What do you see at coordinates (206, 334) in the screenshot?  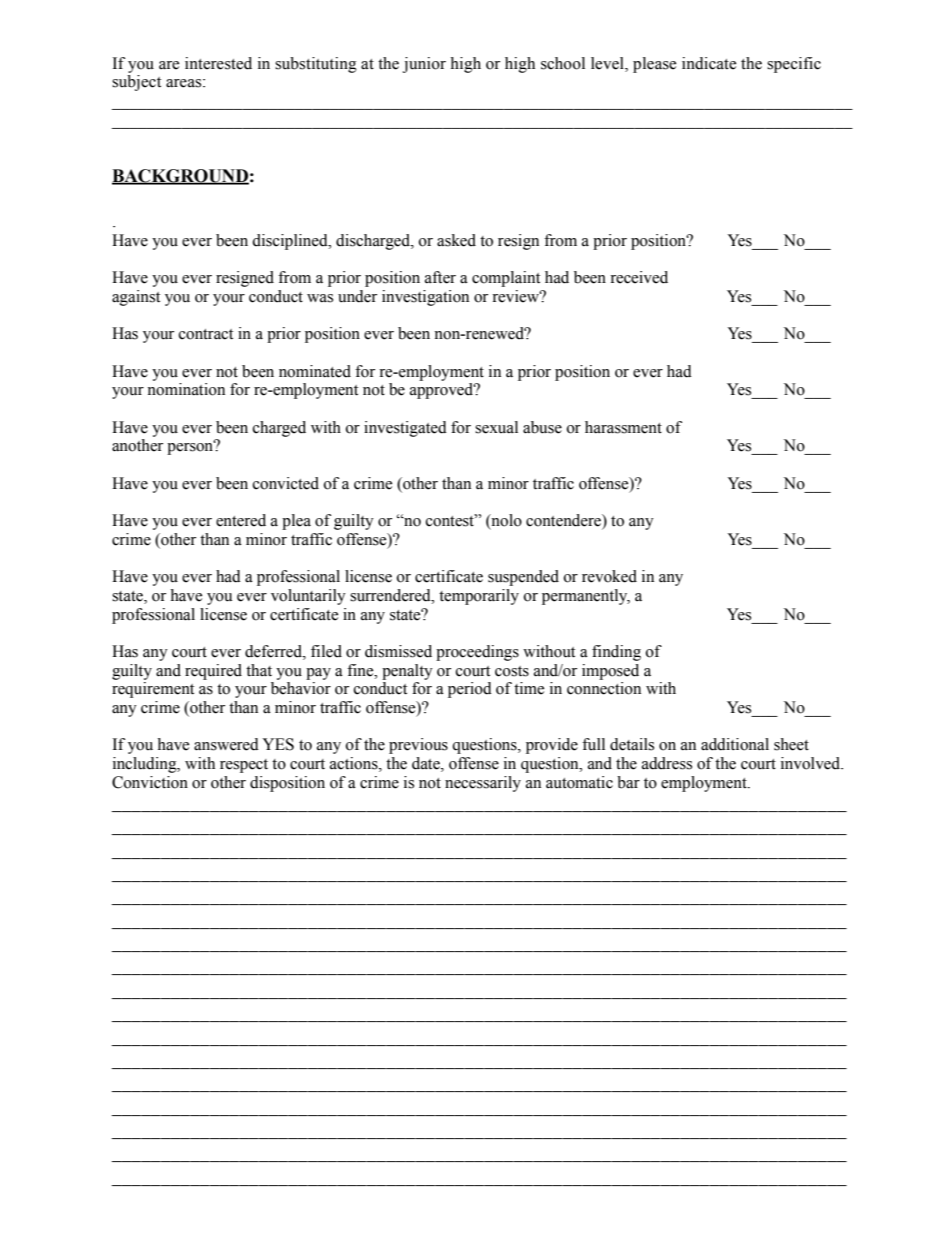 I see `contract` at bounding box center [206, 334].
